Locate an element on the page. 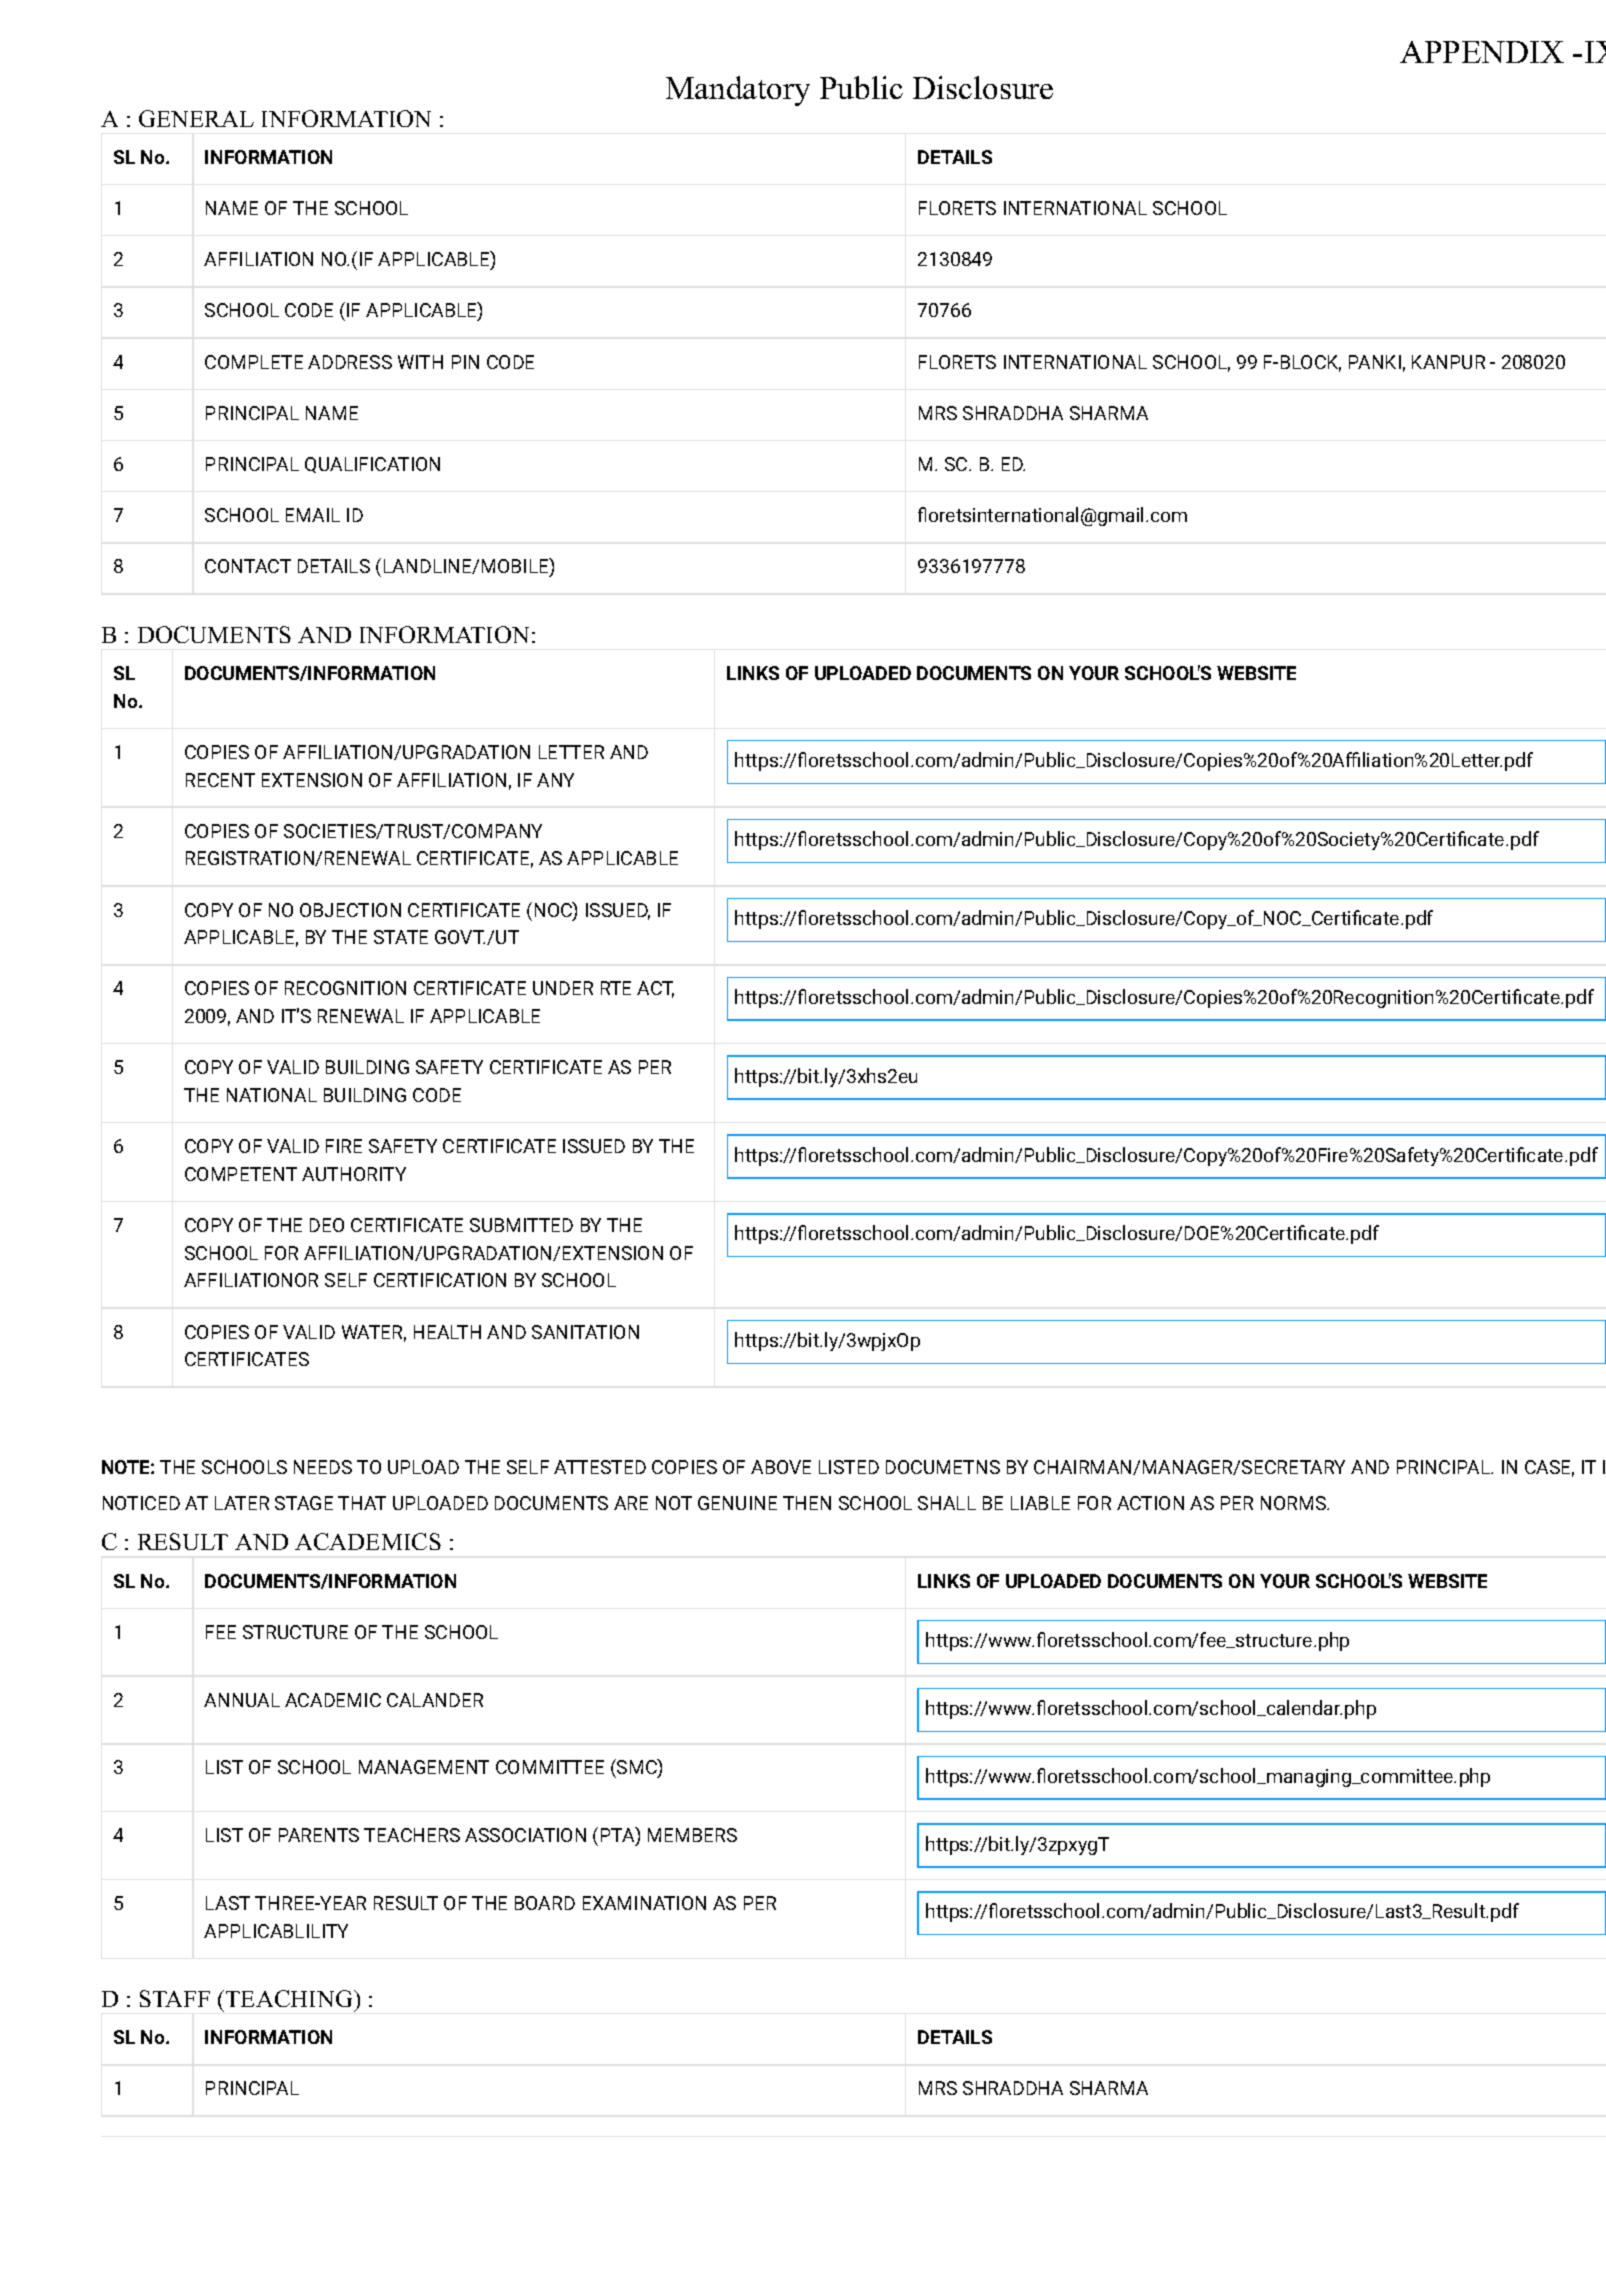 Image resolution: width=1606 pixels, height=2272 pixels. TEACHING is located at coordinates (290, 1998).
